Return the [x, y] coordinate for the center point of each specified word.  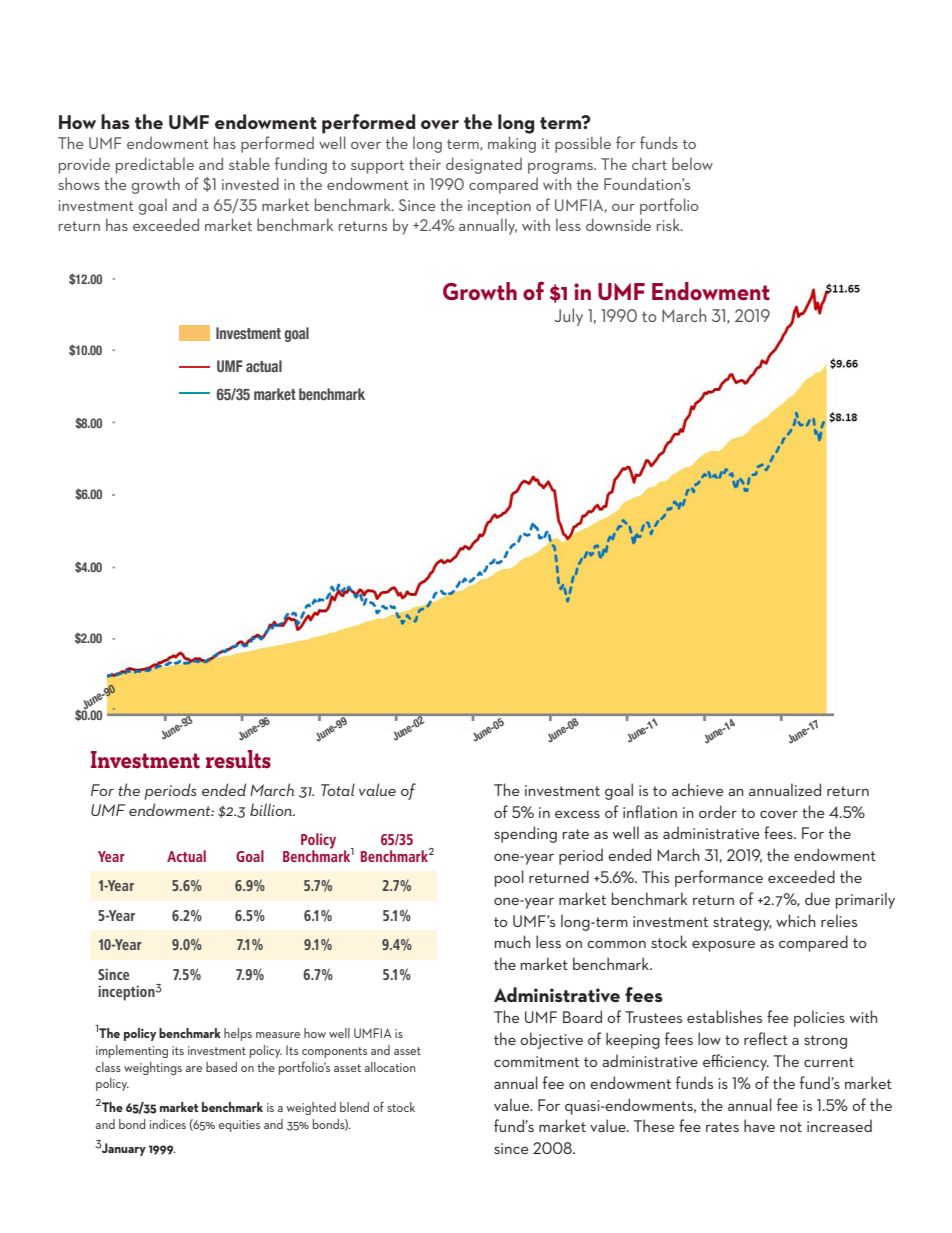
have [759, 1125]
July [568, 317]
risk [669, 224]
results [238, 759]
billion [272, 809]
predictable [155, 165]
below [692, 163]
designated [484, 165]
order [718, 811]
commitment [536, 1061]
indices [168, 1124]
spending [525, 834]
